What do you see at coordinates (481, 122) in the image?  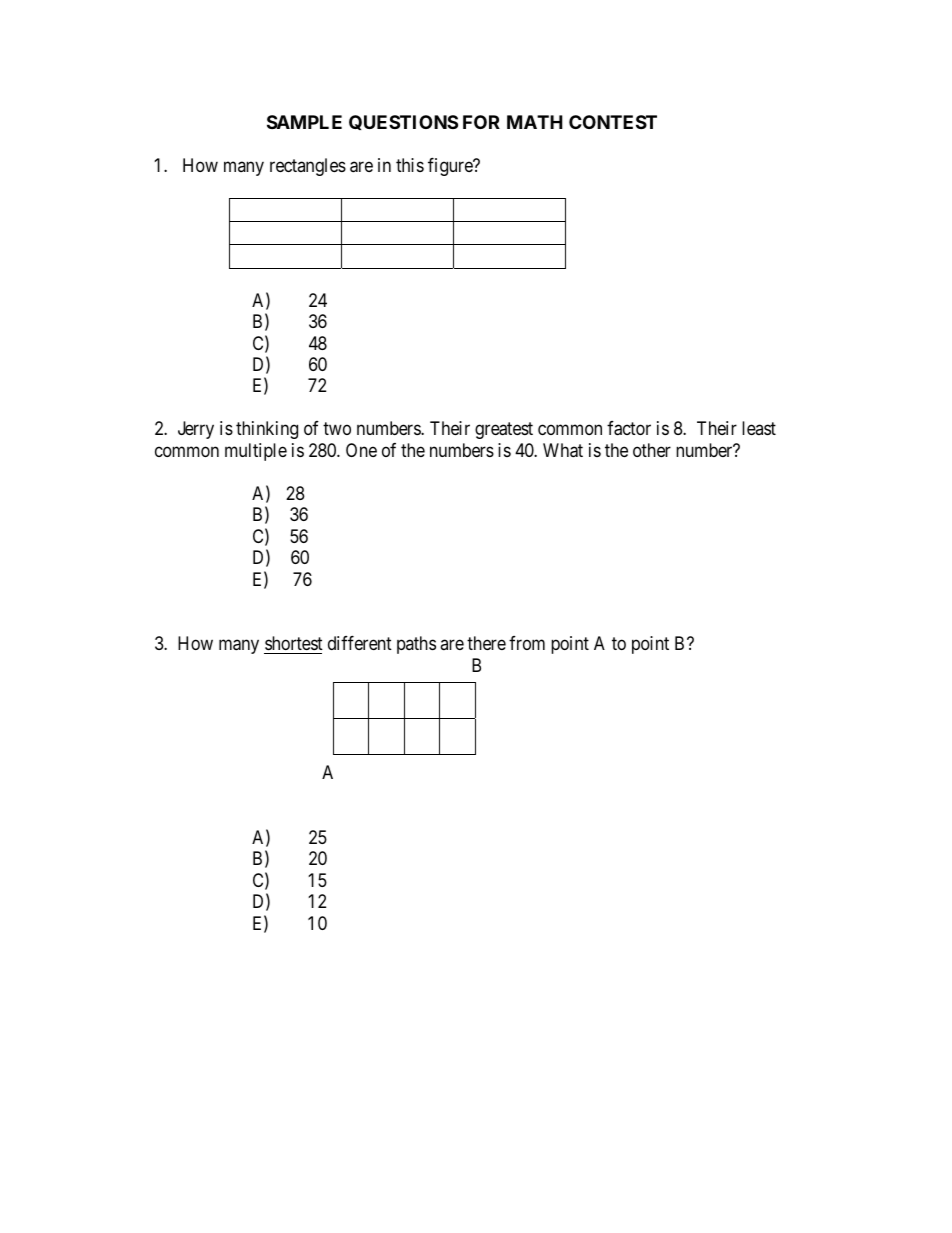 I see `FOR` at bounding box center [481, 122].
